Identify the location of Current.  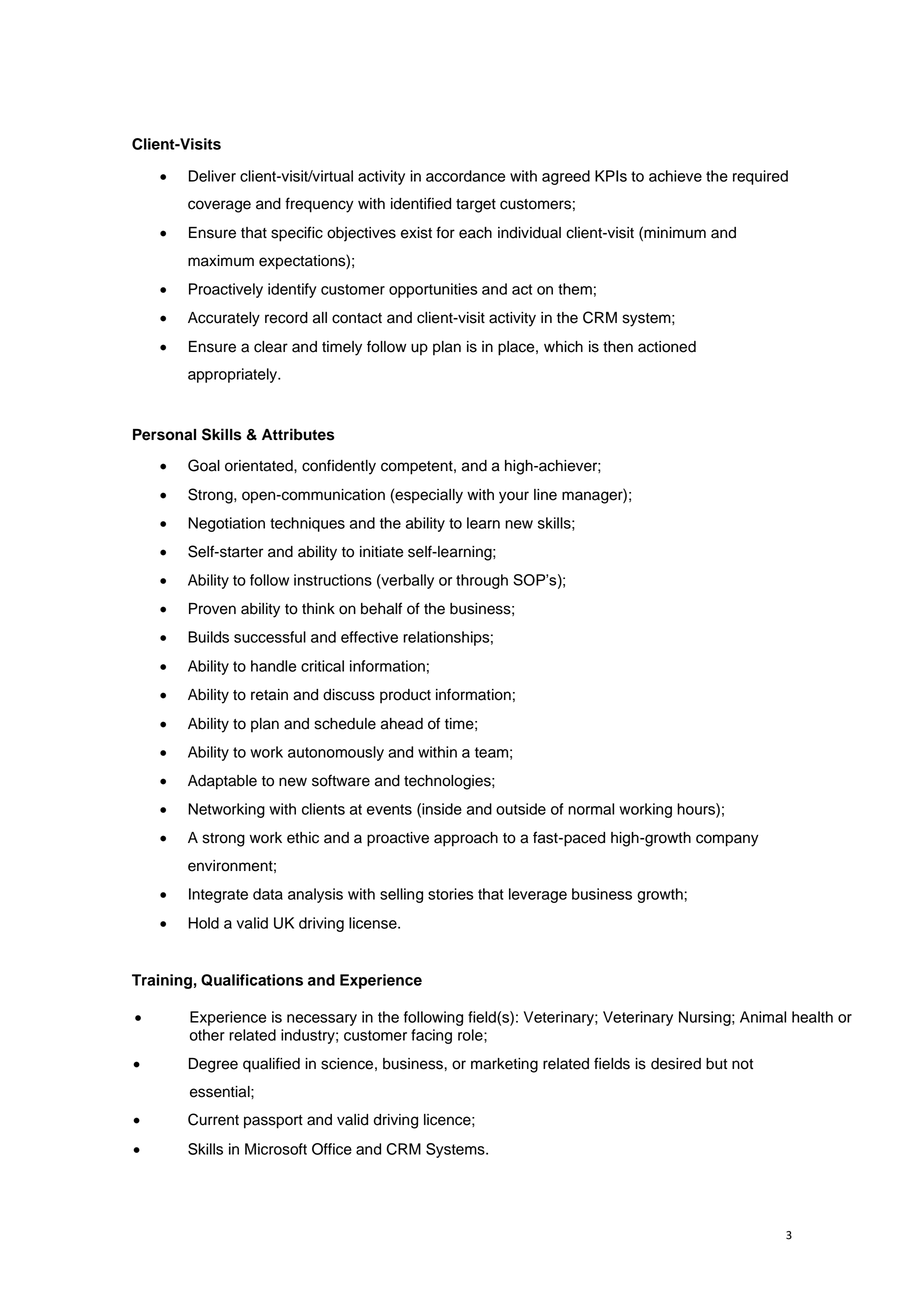
(213, 1119).
